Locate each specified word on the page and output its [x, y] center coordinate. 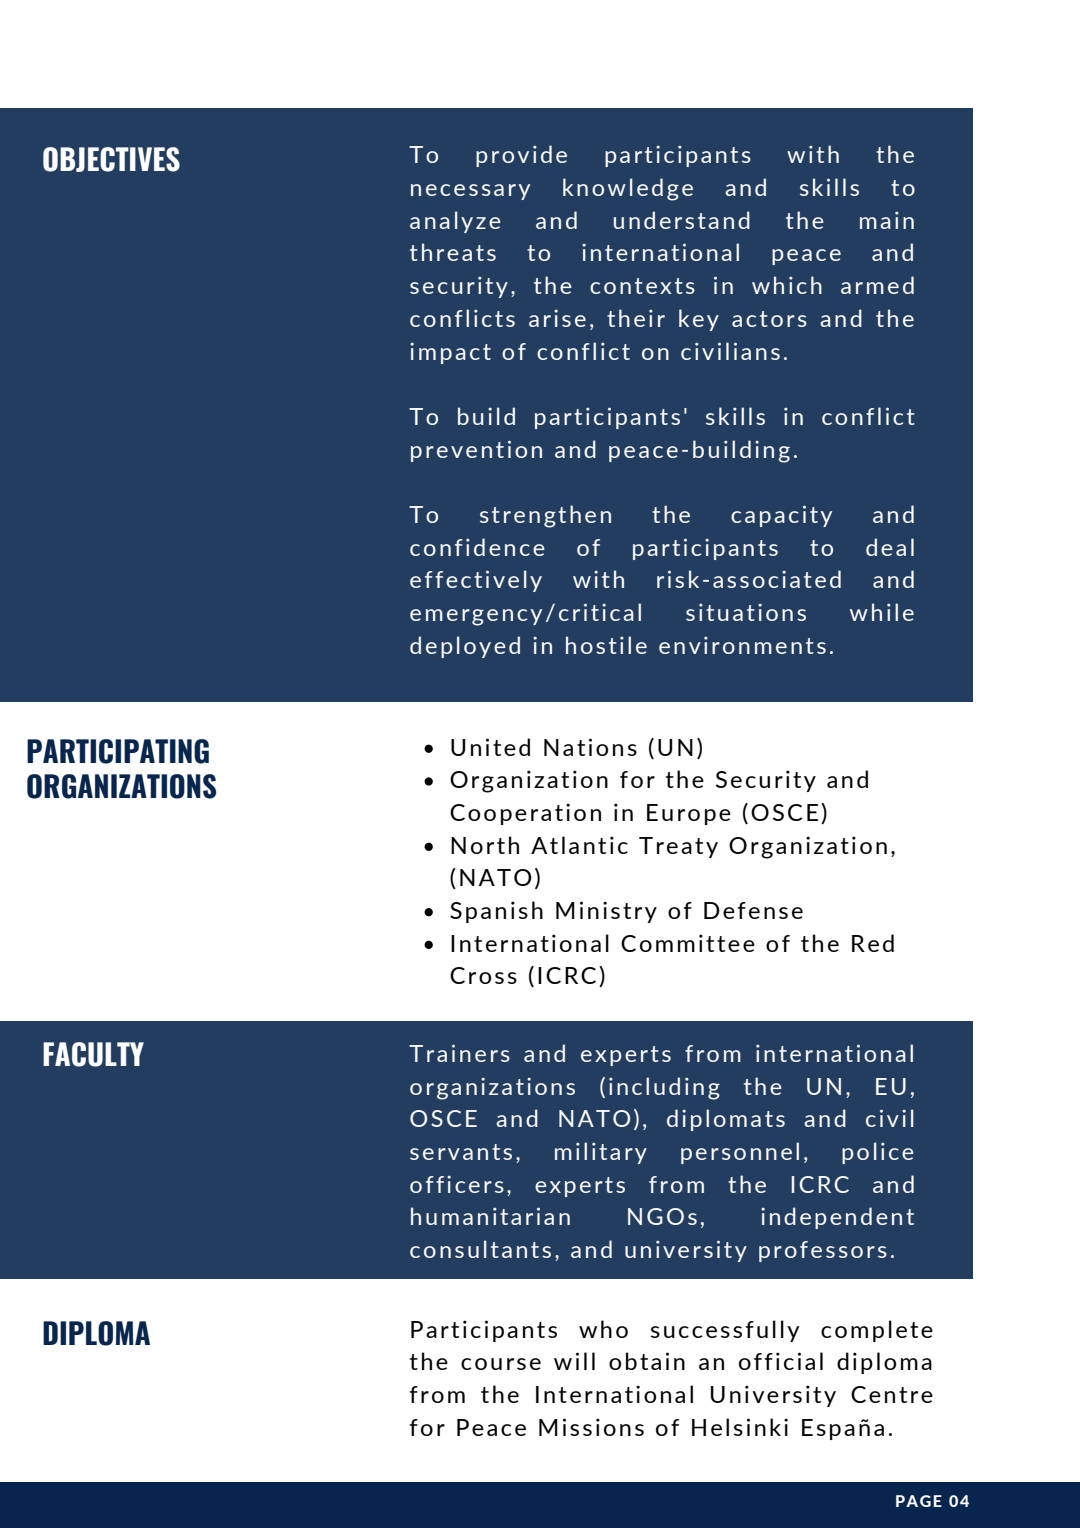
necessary [470, 192]
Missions [591, 1427]
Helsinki [740, 1427]
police [878, 1153]
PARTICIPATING [118, 751]
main [887, 220]
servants [461, 1152]
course [501, 1364]
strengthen [545, 516]
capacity [781, 516]
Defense [753, 910]
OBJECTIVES [111, 159]
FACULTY [93, 1054]
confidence [477, 547]
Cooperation [525, 814]
